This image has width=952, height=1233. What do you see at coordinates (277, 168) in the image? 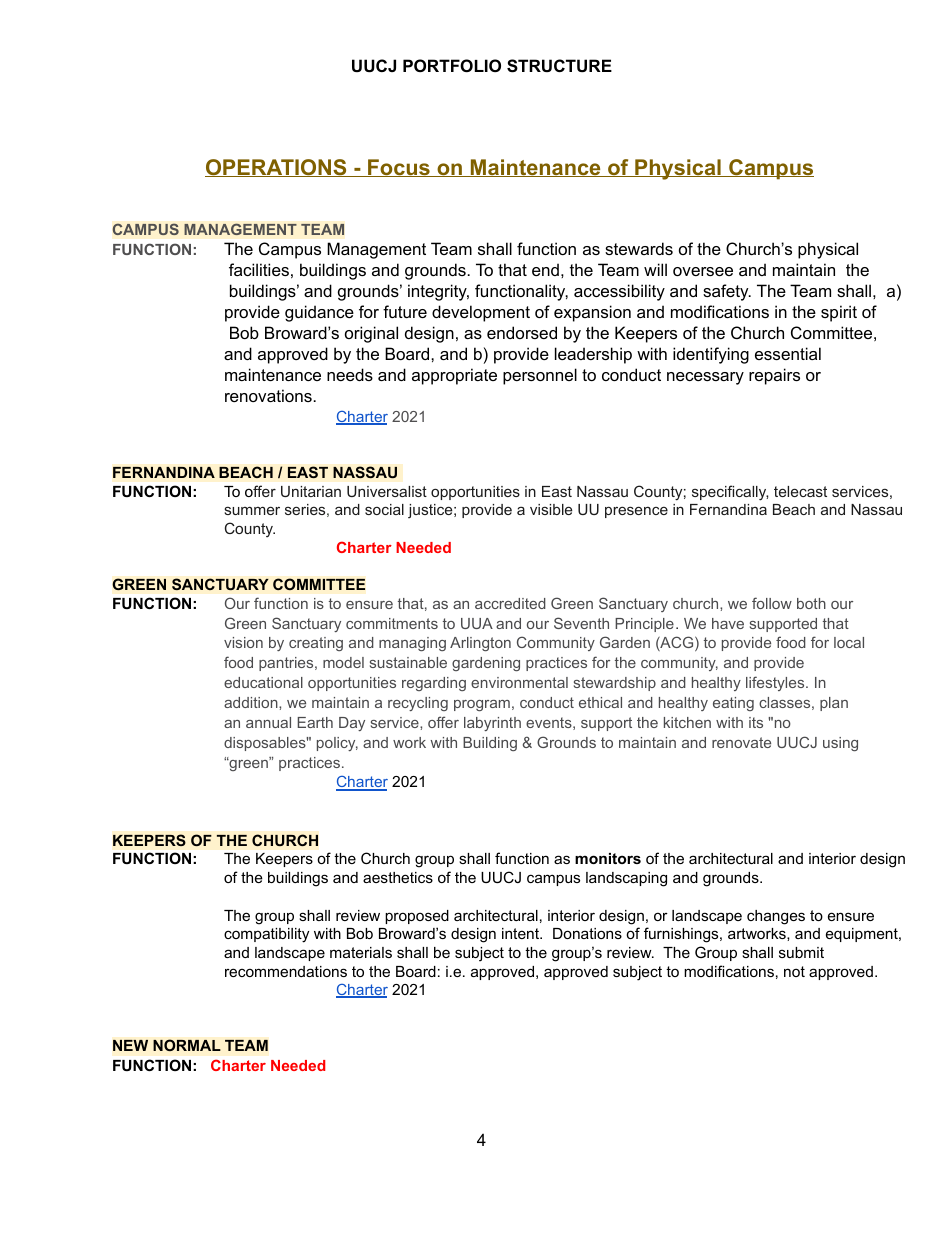
I see `OPERATIONS` at bounding box center [277, 168].
